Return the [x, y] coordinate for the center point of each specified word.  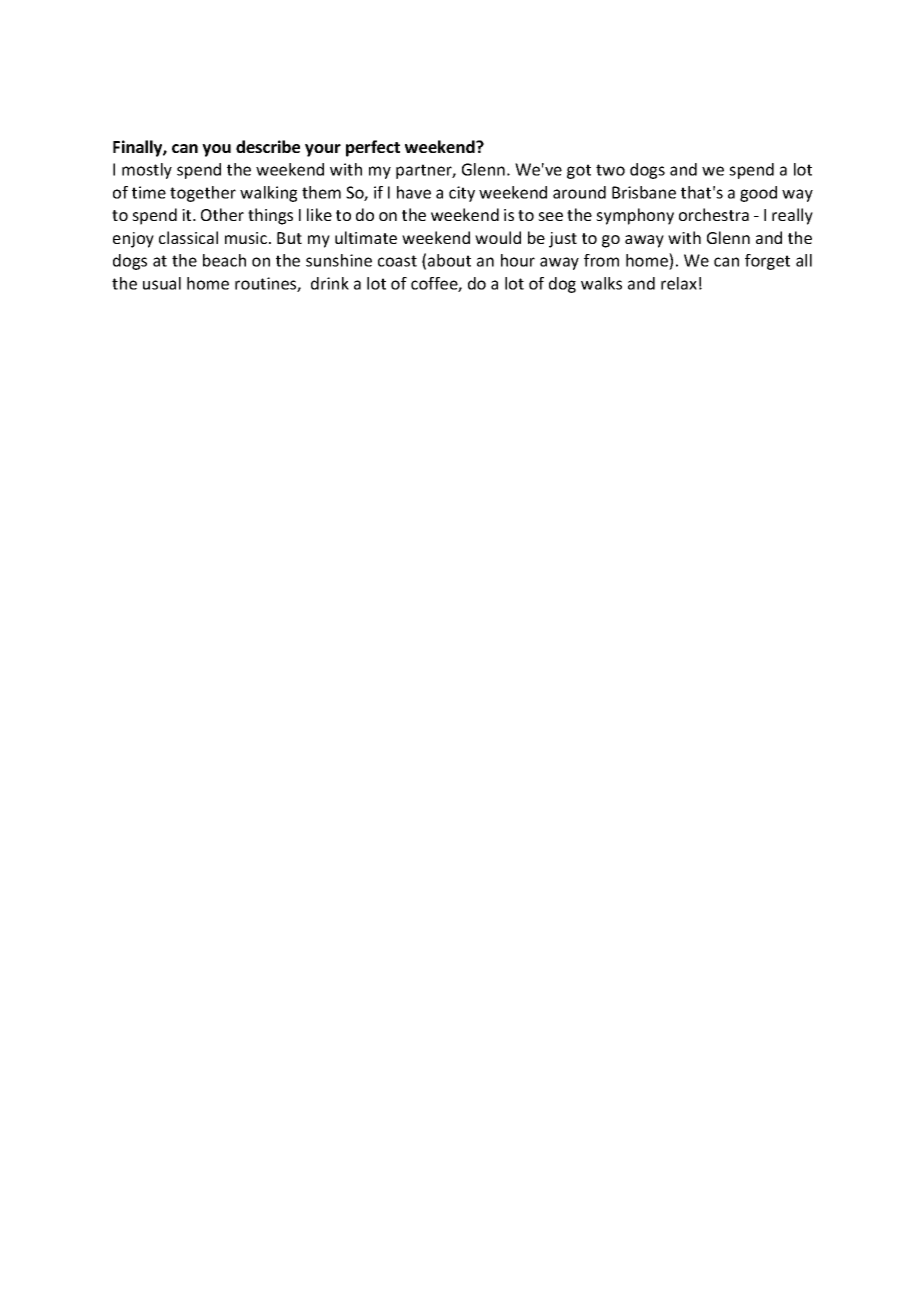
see [550, 216]
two [610, 170]
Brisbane [644, 192]
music [246, 238]
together [203, 194]
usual [162, 283]
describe [268, 146]
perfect [373, 148]
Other [222, 214]
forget [767, 262]
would [498, 237]
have [414, 192]
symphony [635, 216]
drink [330, 283]
